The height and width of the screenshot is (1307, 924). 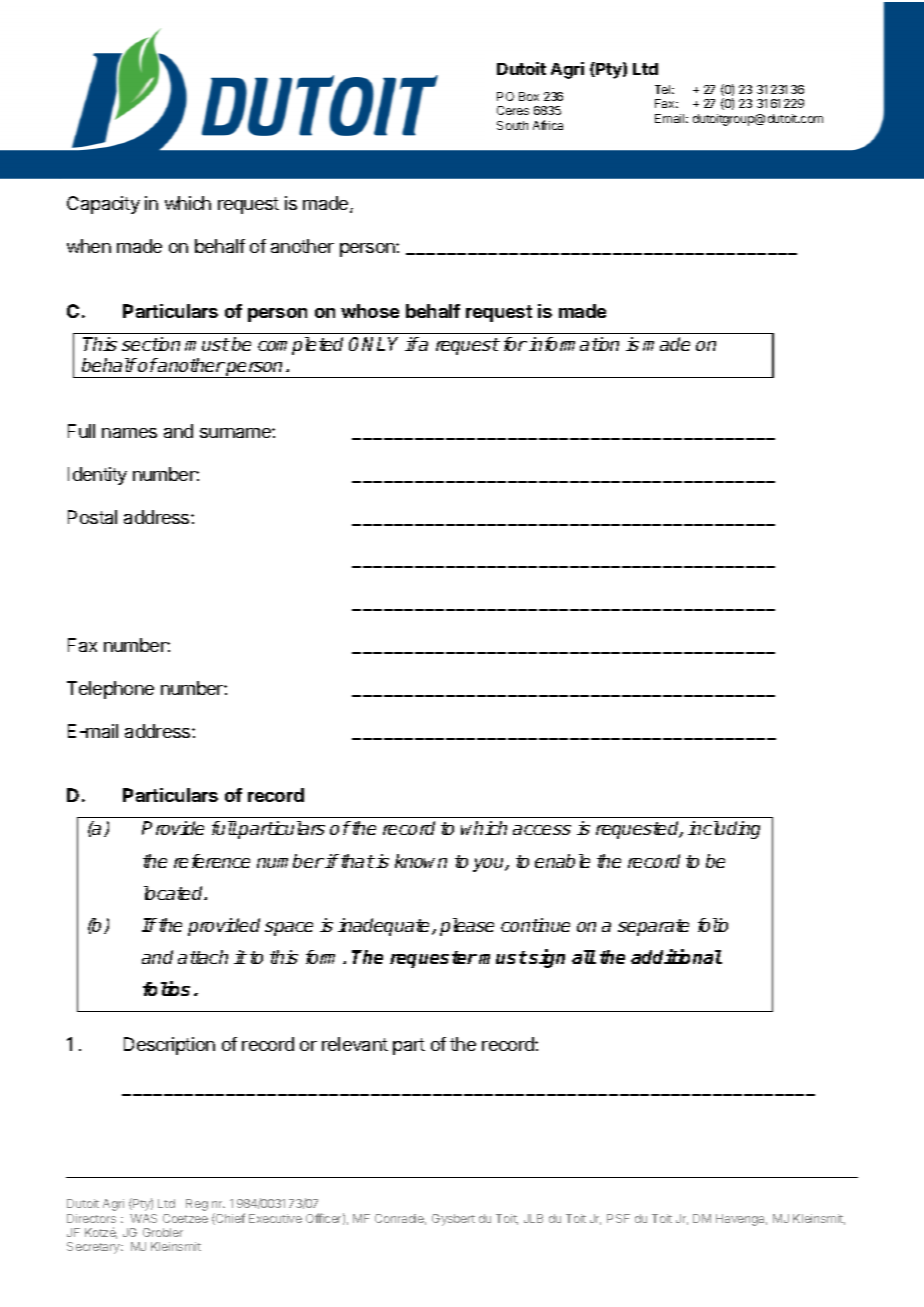 I want to click on Capacity, so click(x=103, y=205).
